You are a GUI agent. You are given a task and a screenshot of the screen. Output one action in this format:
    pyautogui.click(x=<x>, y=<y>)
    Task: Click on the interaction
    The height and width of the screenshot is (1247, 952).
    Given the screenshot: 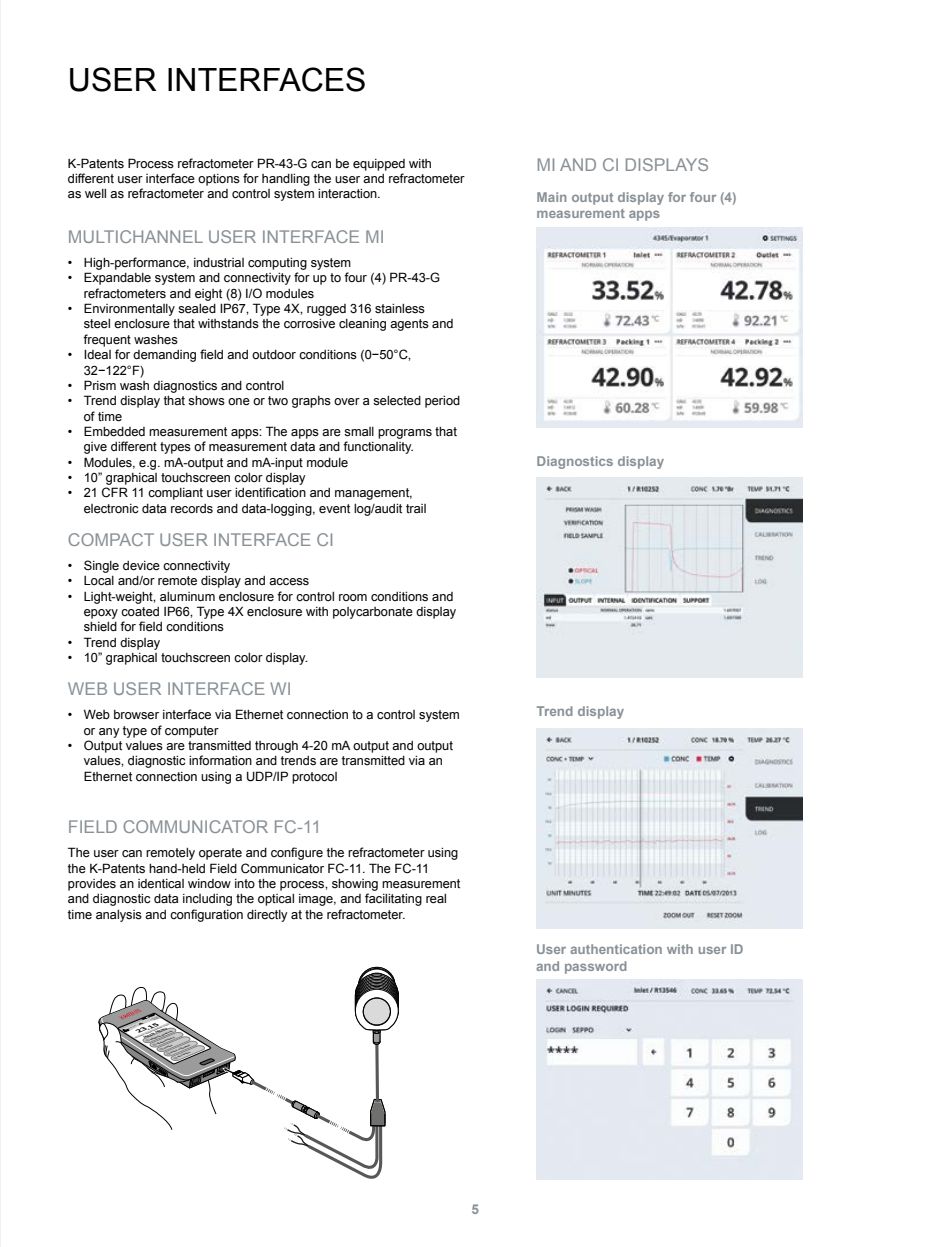 What is the action you would take?
    pyautogui.click(x=348, y=194)
